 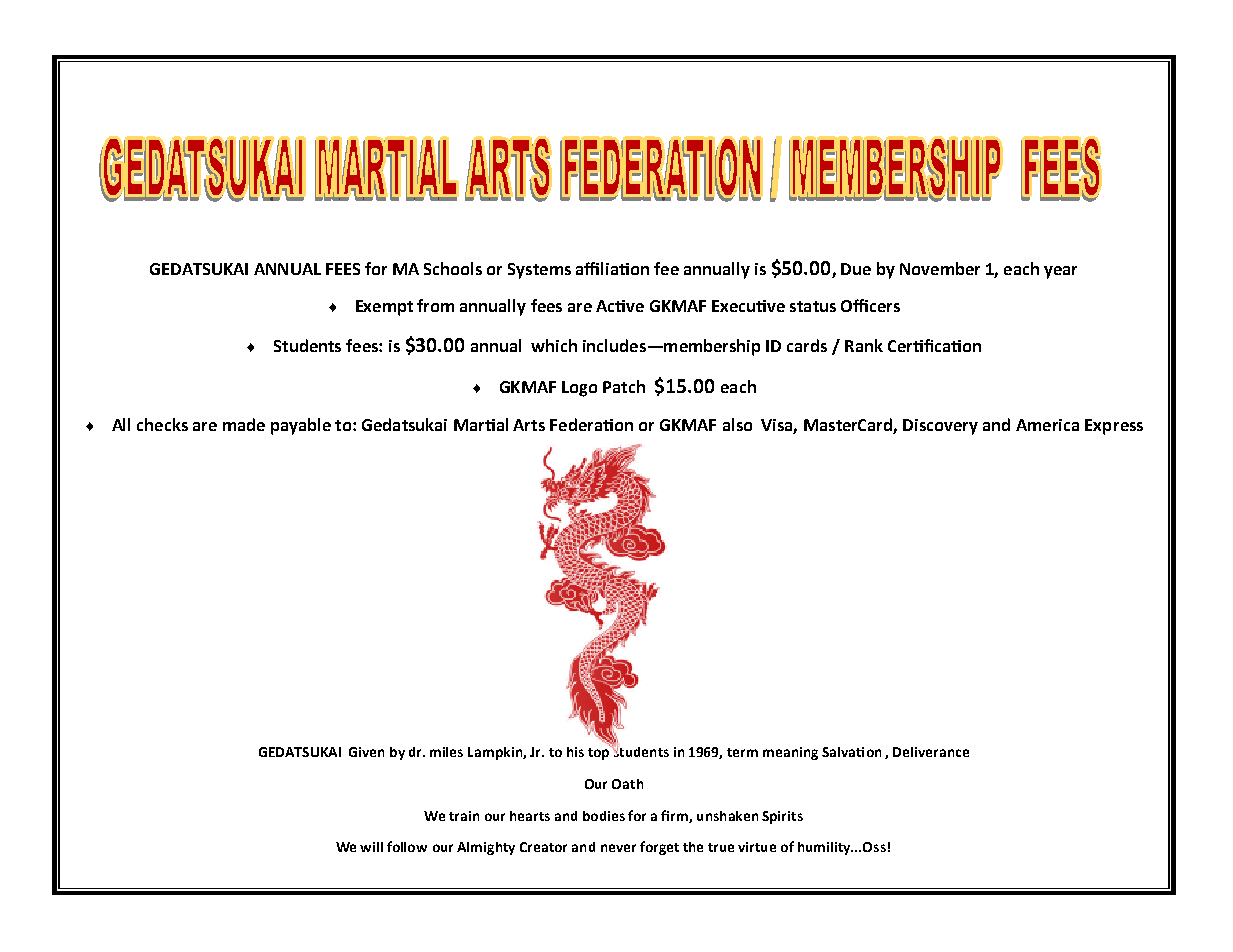 I want to click on affiliation, so click(x=612, y=268).
